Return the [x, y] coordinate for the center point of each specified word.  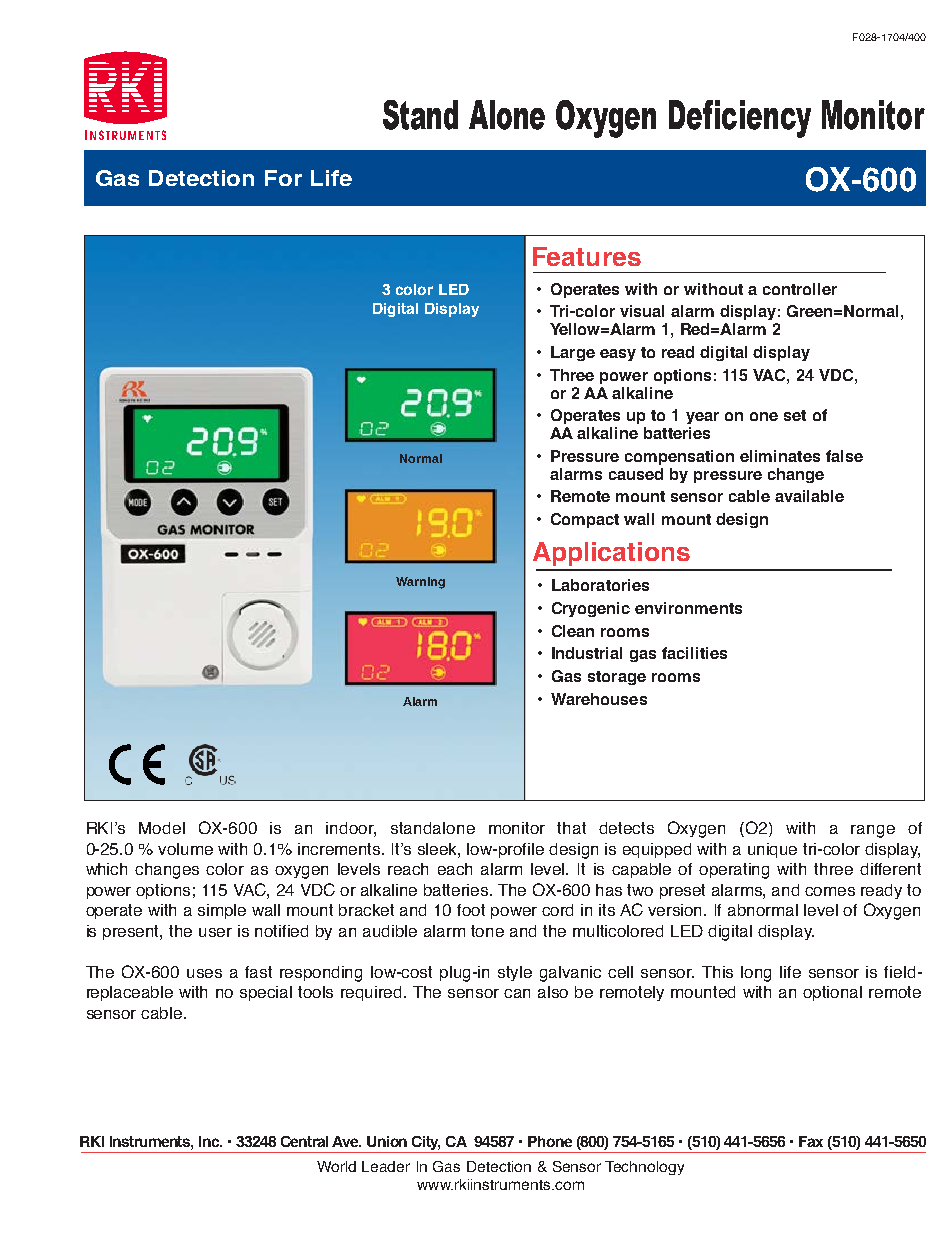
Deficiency [740, 119]
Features [587, 256]
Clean [573, 631]
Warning [420, 583]
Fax [811, 1141]
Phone [550, 1141]
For [283, 178]
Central [304, 1141]
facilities [694, 653]
